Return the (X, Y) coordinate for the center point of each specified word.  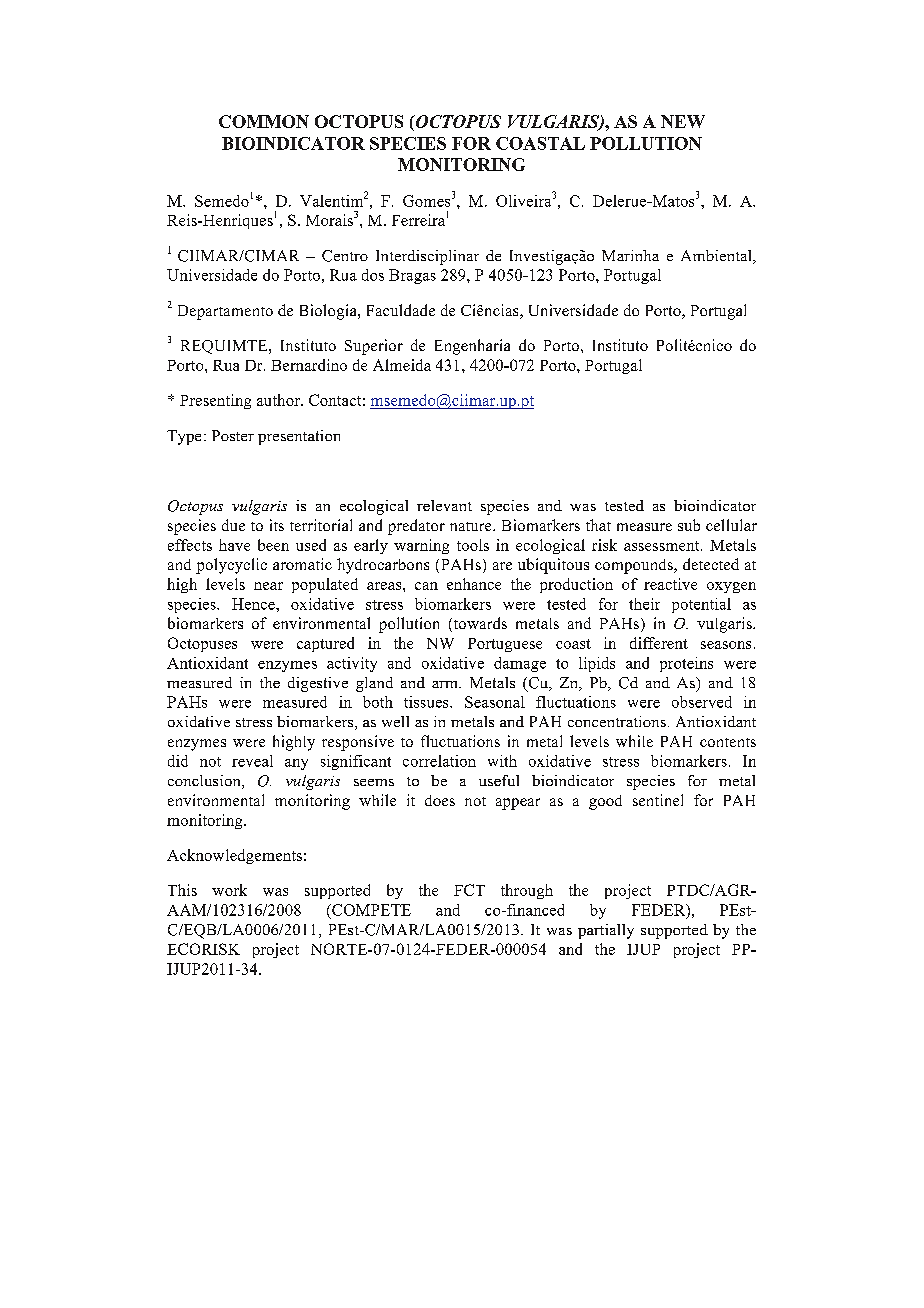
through (527, 891)
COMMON (264, 121)
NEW (683, 121)
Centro (345, 256)
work (229, 890)
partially (606, 931)
